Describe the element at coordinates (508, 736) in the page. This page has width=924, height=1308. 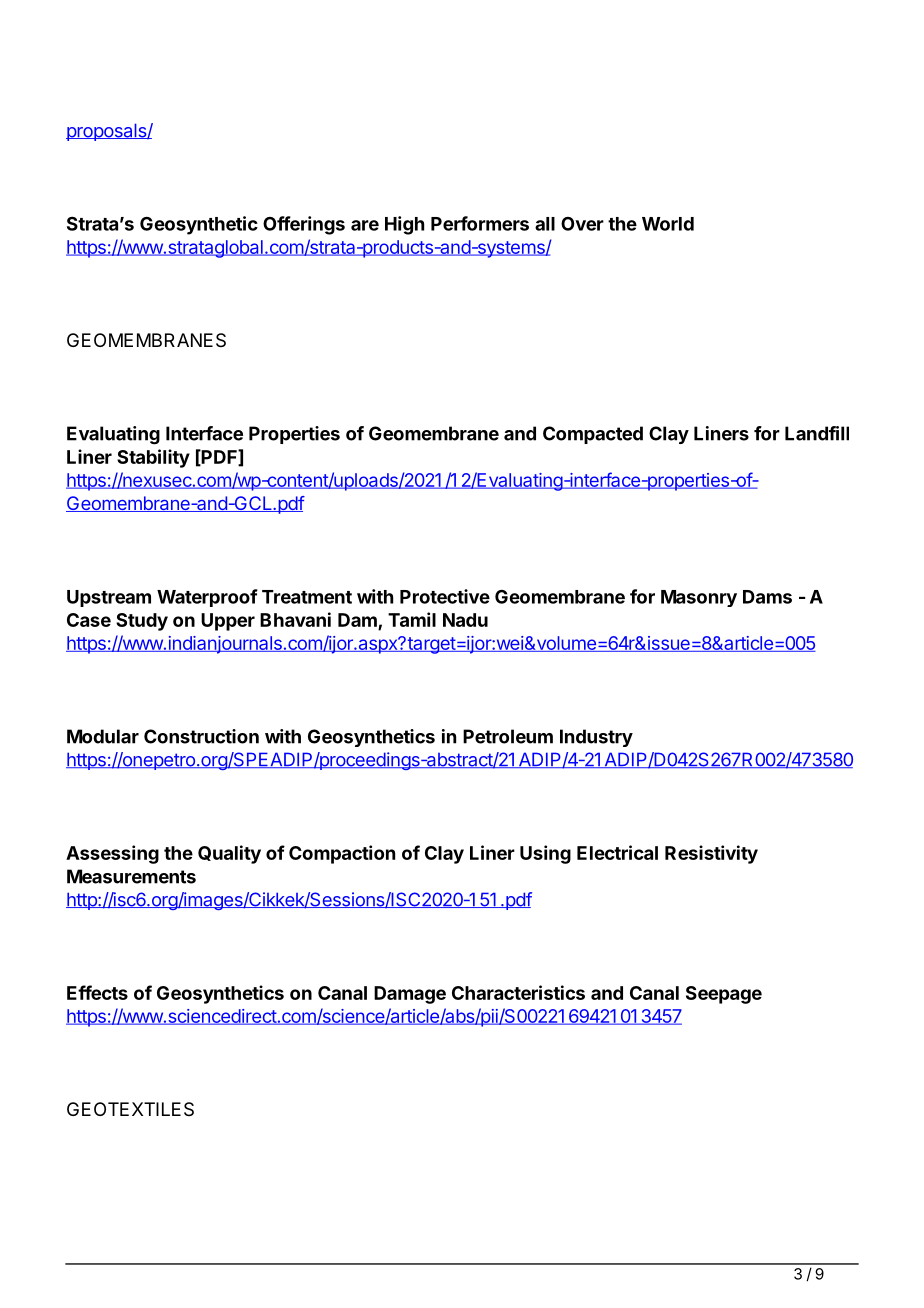
I see `Petroleum` at that location.
